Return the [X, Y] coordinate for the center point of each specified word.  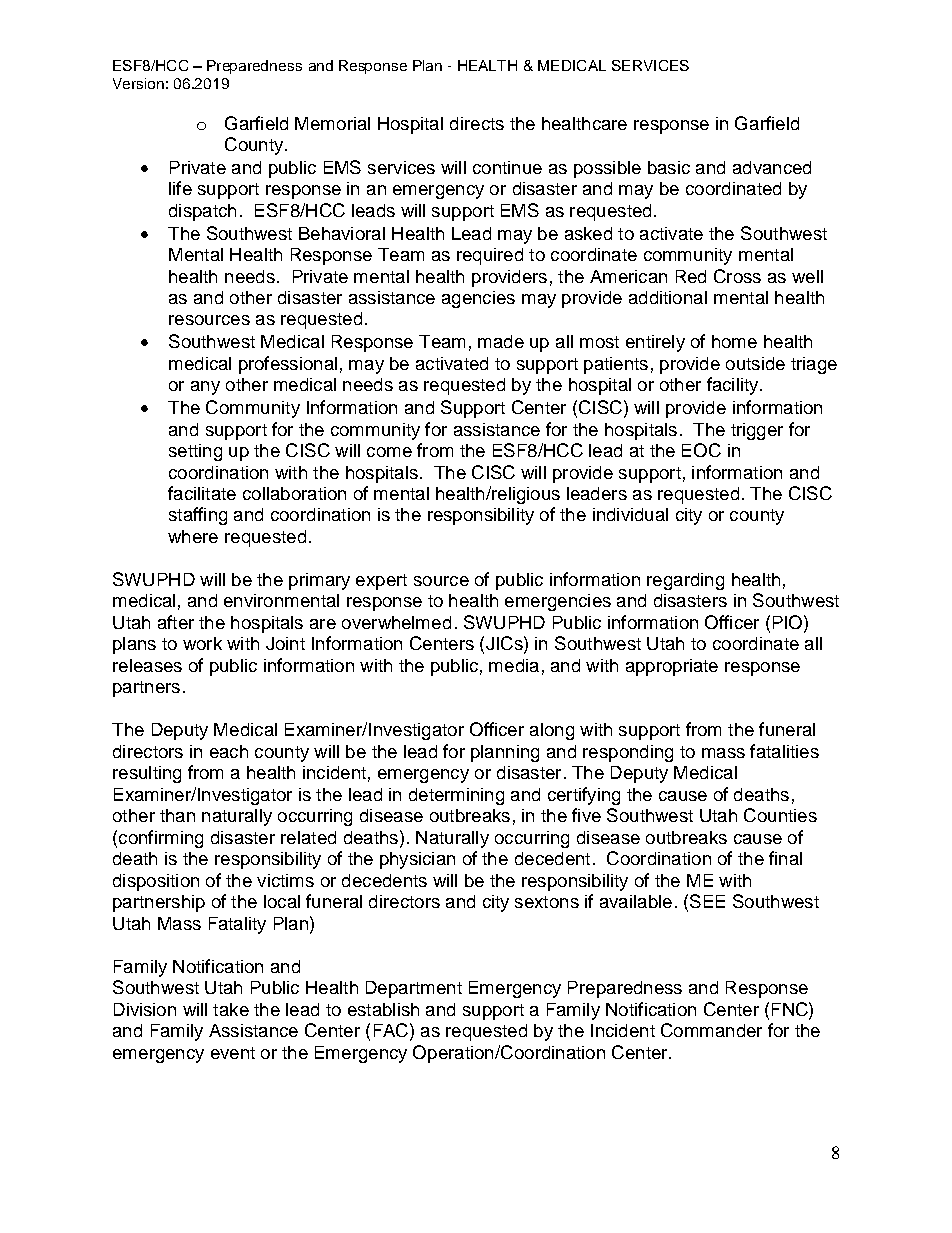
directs [477, 123]
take [231, 1009]
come [389, 452]
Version [138, 83]
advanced [772, 167]
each [229, 751]
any [205, 388]
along [552, 731]
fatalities [784, 751]
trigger [757, 431]
